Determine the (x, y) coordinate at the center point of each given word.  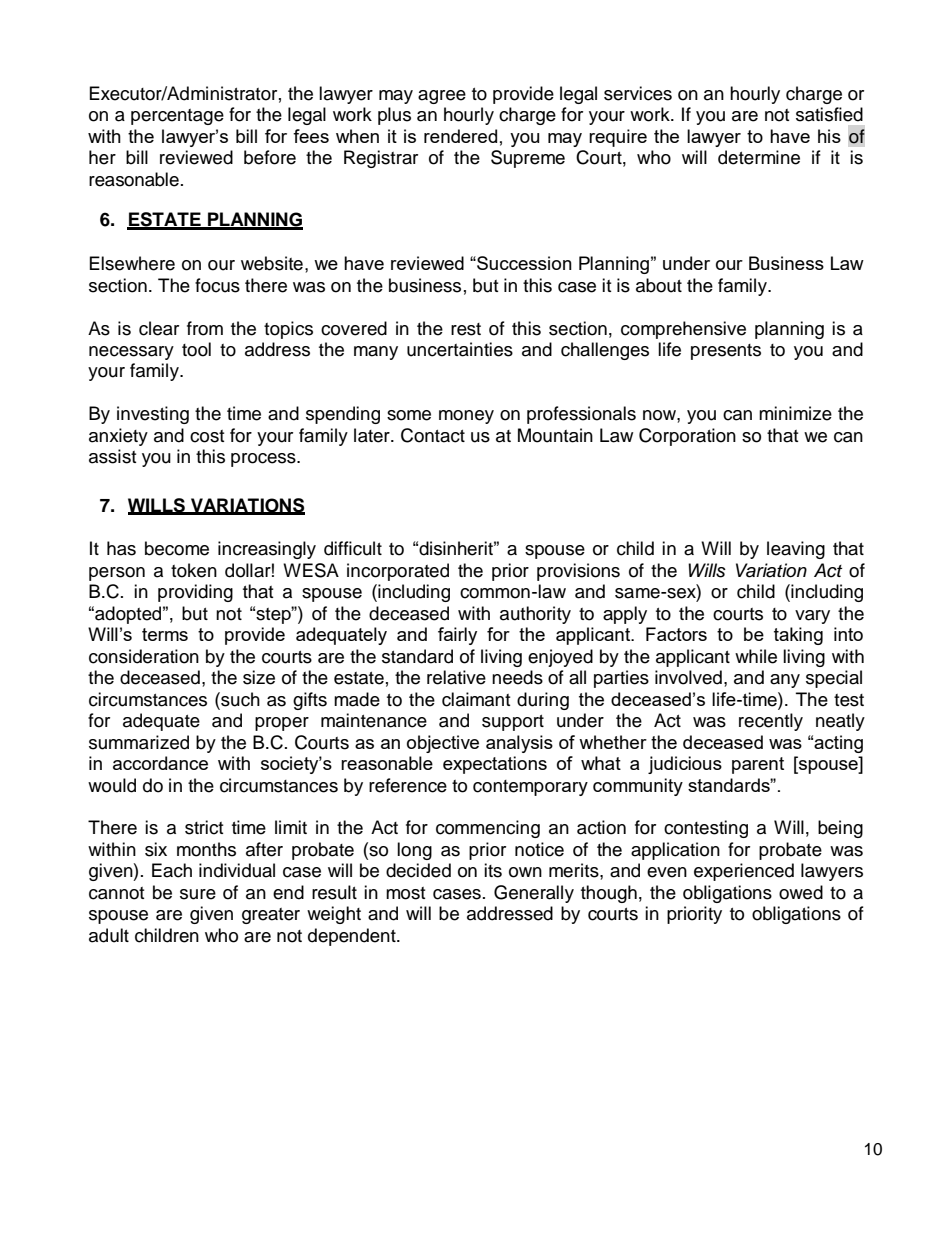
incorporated (398, 572)
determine (759, 157)
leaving (796, 550)
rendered (460, 136)
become (177, 548)
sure (198, 894)
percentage (177, 117)
